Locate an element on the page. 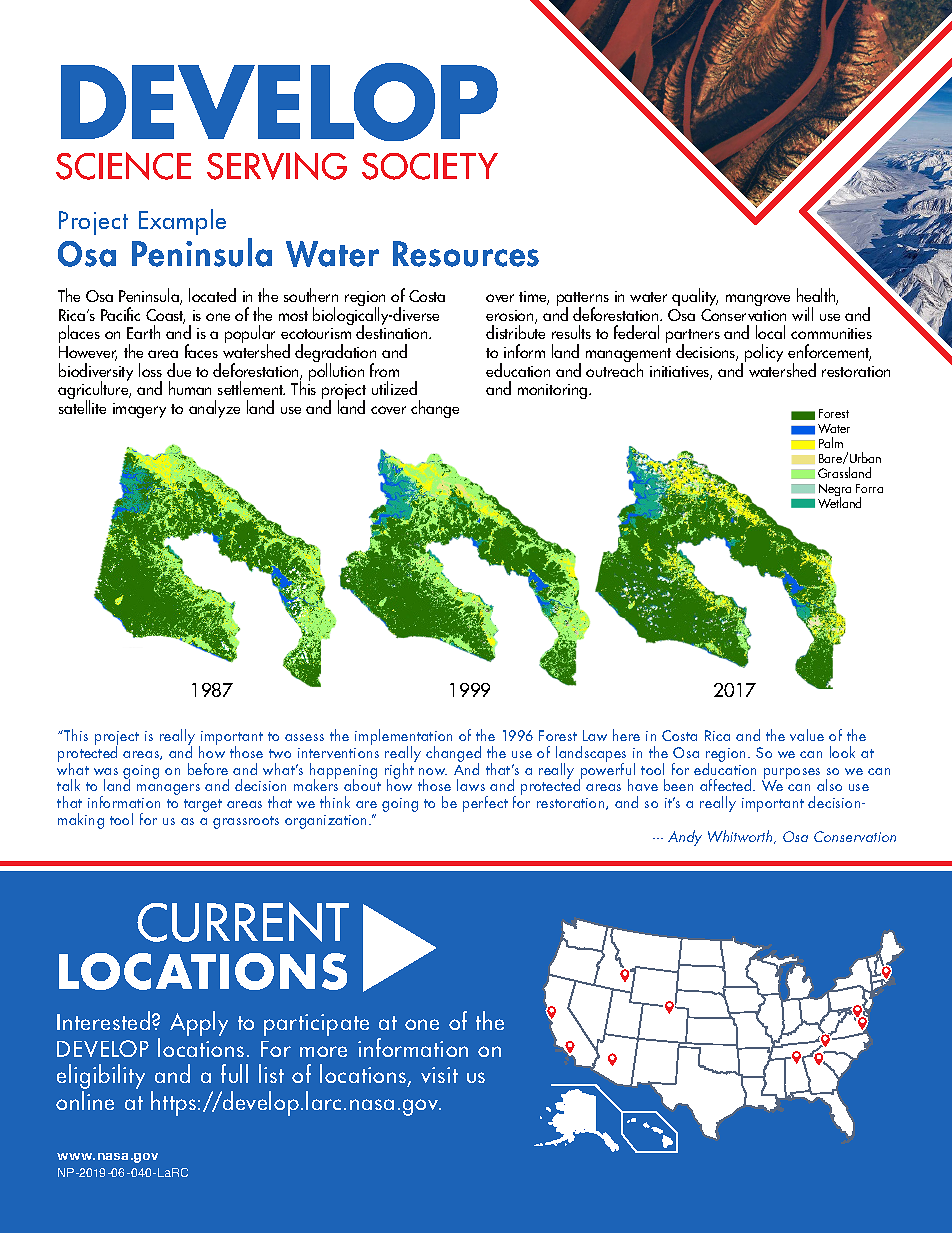 Image resolution: width=952 pixels, height=1233 pixels. eligibility is located at coordinates (101, 1078).
